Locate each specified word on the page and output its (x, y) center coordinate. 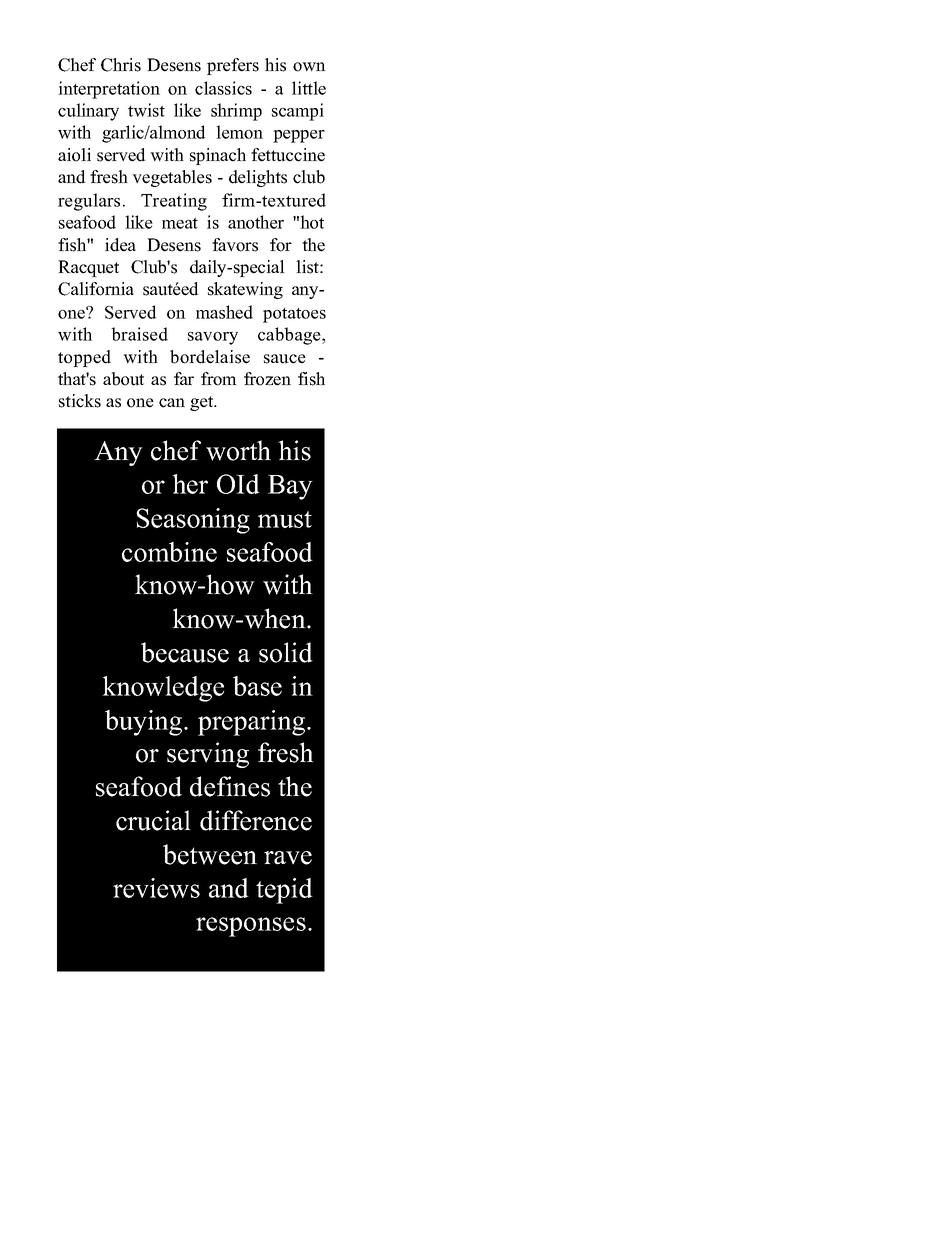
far (184, 378)
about (123, 379)
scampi (298, 112)
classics (223, 88)
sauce (285, 359)
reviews (156, 888)
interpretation (109, 90)
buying (145, 723)
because (185, 652)
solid (286, 652)
